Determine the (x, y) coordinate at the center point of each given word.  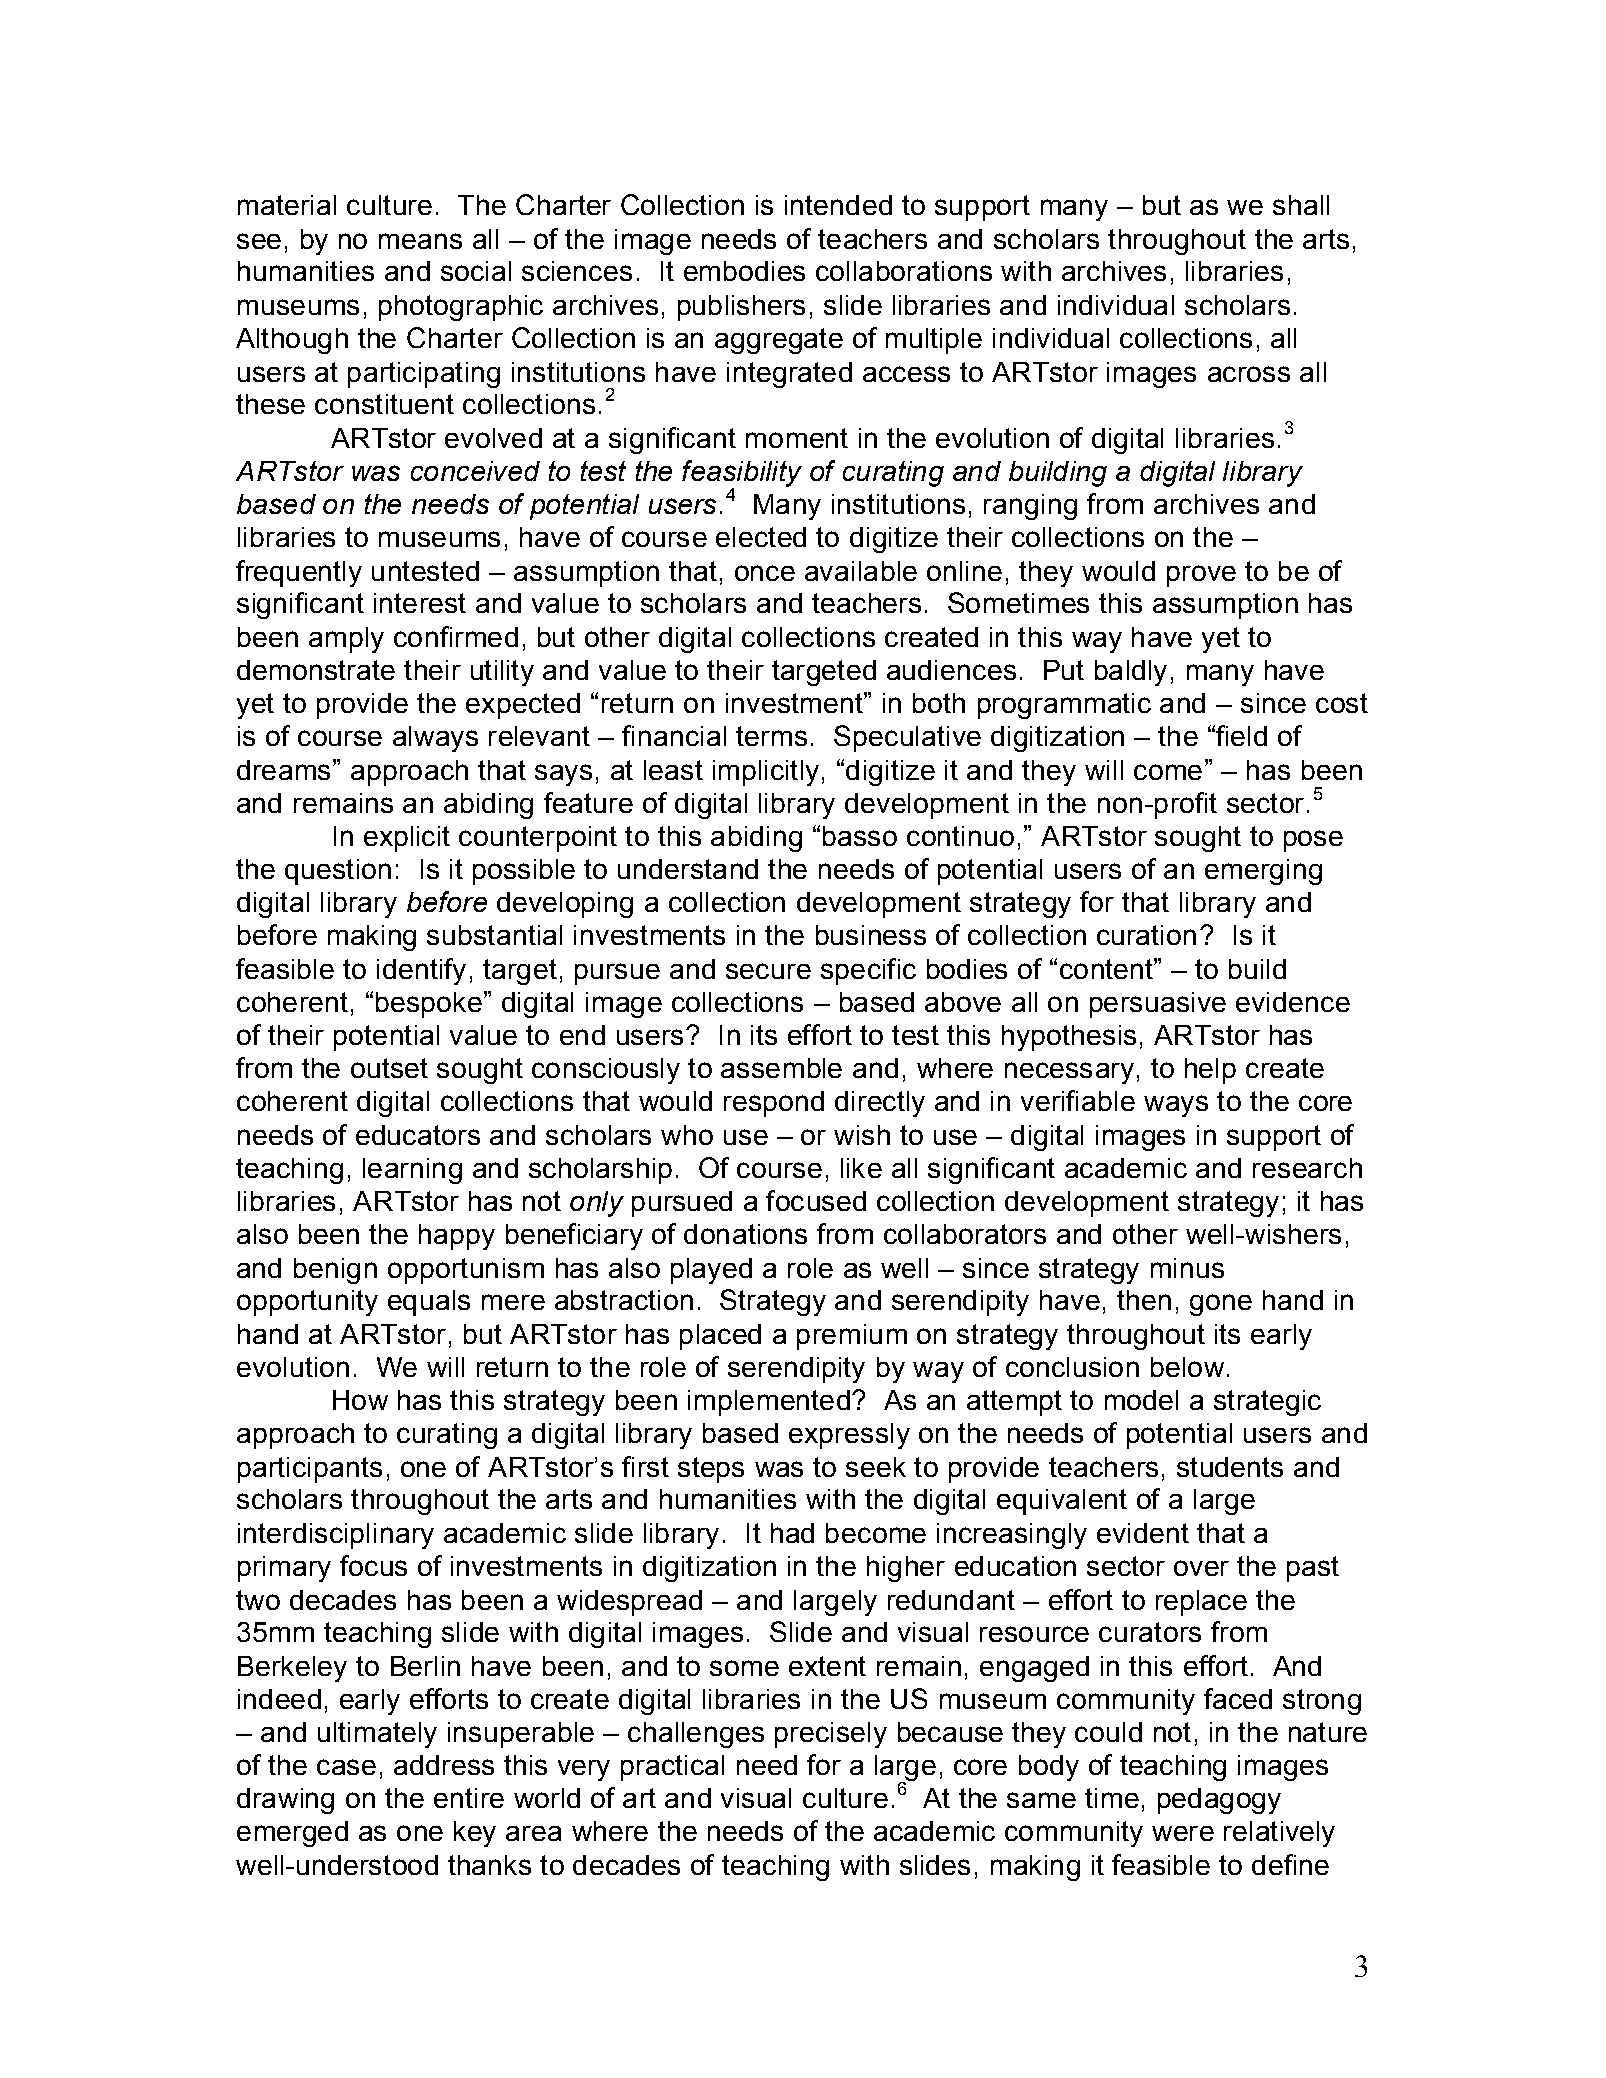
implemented (769, 1403)
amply (346, 640)
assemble (781, 1068)
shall (1301, 205)
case (346, 1767)
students (1230, 1467)
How (360, 1400)
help (1210, 1071)
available (861, 571)
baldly (1131, 673)
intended (838, 205)
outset (389, 1068)
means (420, 241)
